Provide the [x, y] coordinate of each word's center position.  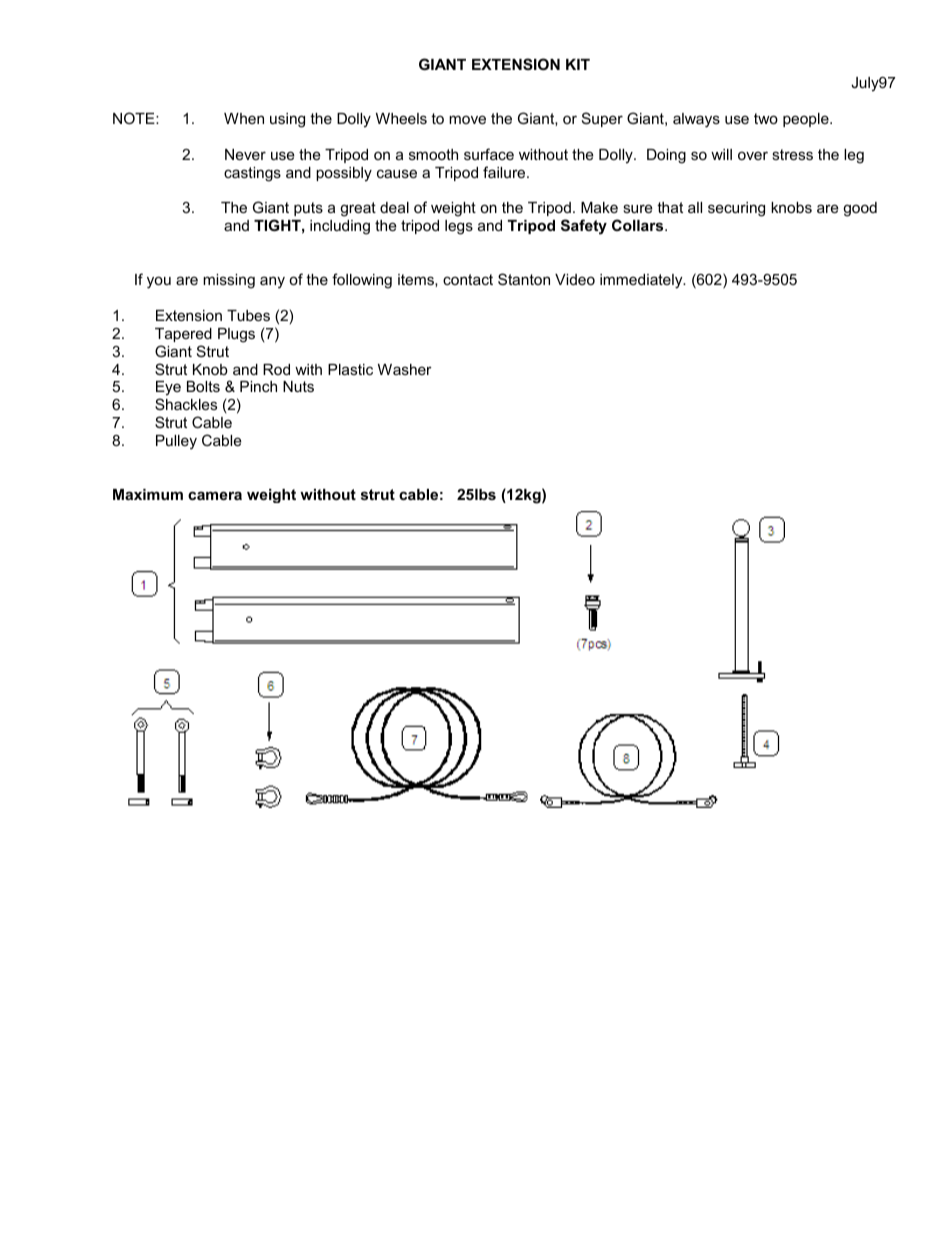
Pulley [176, 442]
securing [736, 209]
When [244, 118]
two [766, 118]
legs [459, 227]
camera [215, 495]
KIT [578, 64]
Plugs [236, 335]
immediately [642, 281]
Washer [405, 369]
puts [308, 209]
